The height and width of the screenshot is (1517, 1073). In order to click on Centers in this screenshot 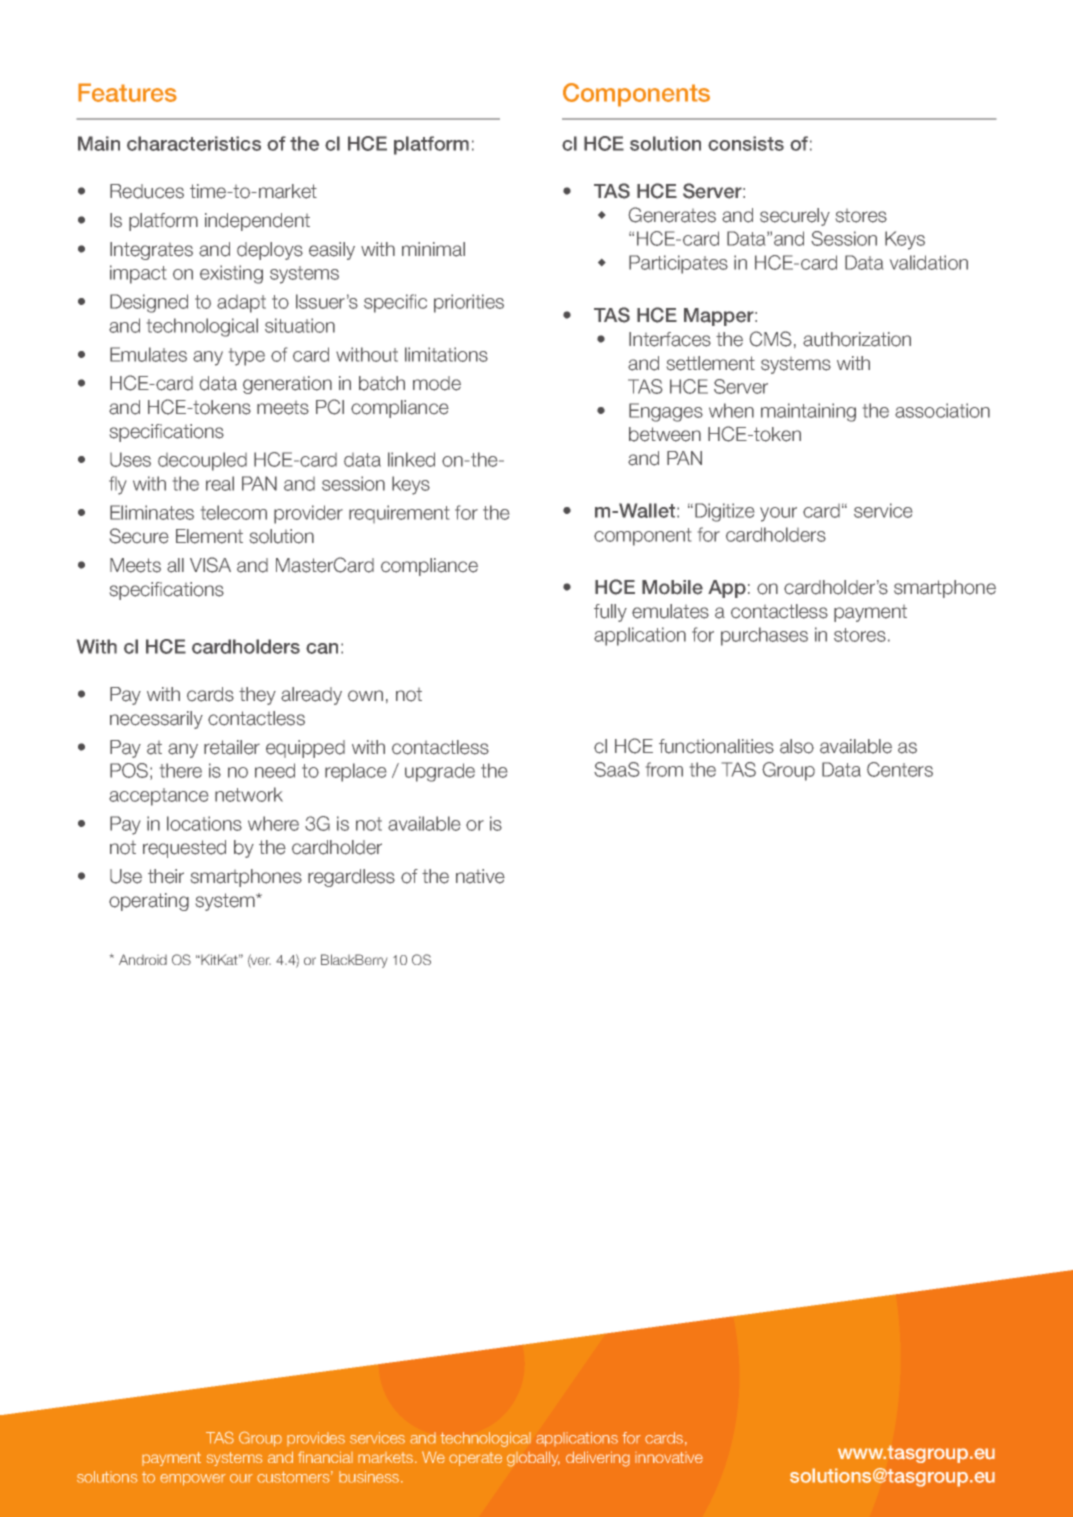, I will do `click(900, 769)`.
